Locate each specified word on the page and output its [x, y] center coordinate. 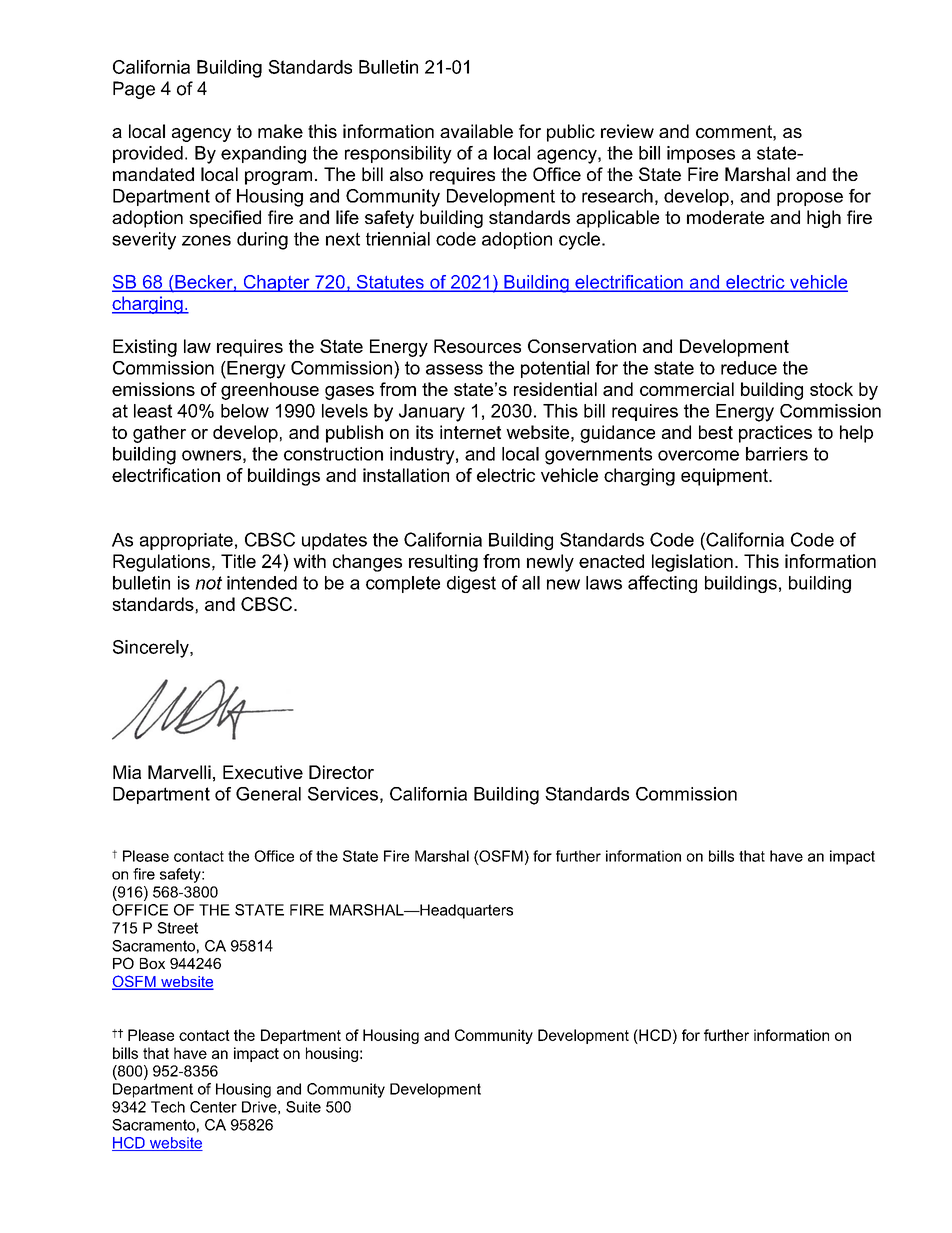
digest [471, 584]
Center [213, 1107]
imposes [701, 154]
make [280, 131]
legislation [692, 563]
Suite [303, 1107]
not [208, 583]
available [476, 131]
